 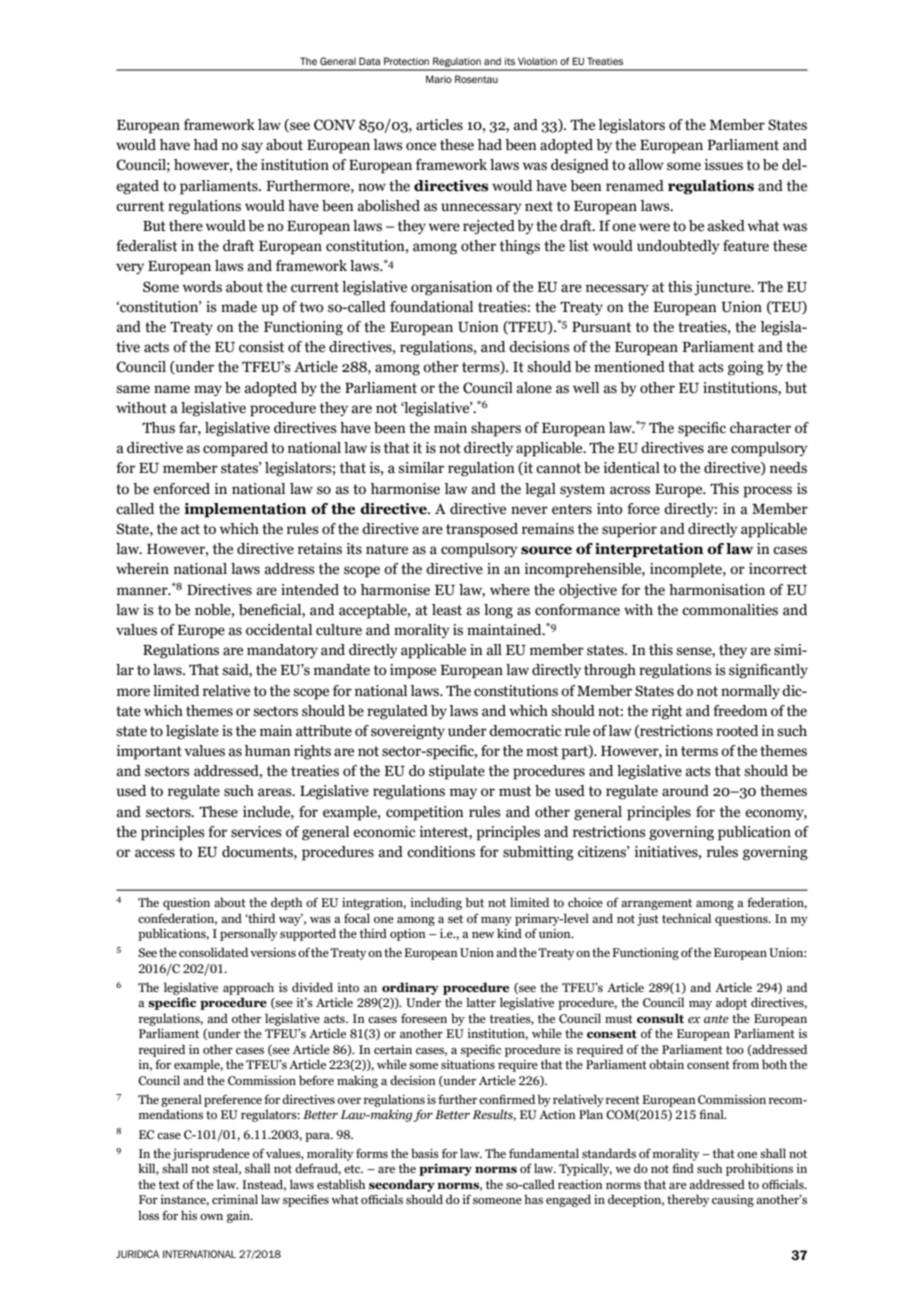 What do you see at coordinates (746, 368) in the screenshot?
I see `going` at bounding box center [746, 368].
